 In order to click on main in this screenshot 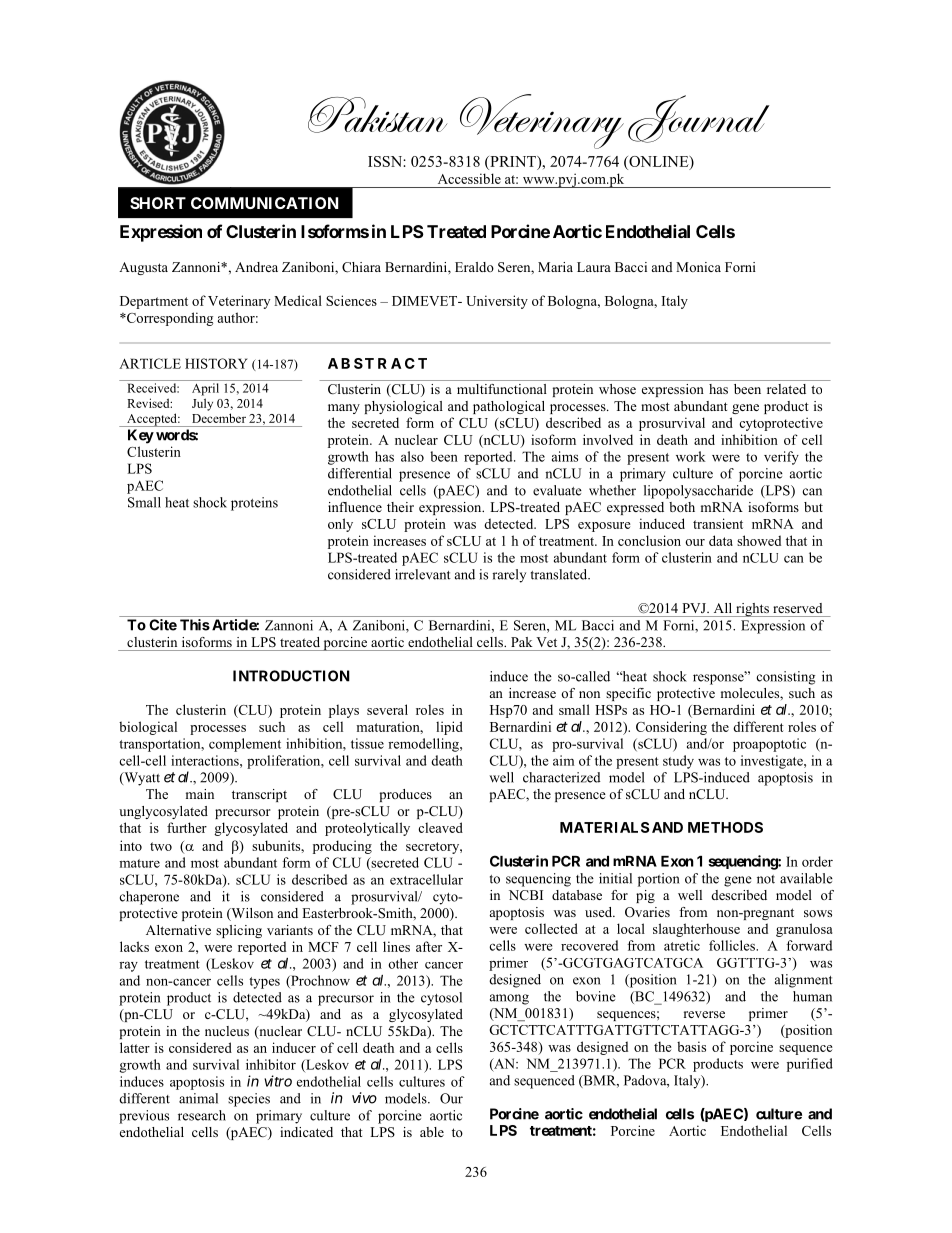, I will do `click(200, 794)`.
